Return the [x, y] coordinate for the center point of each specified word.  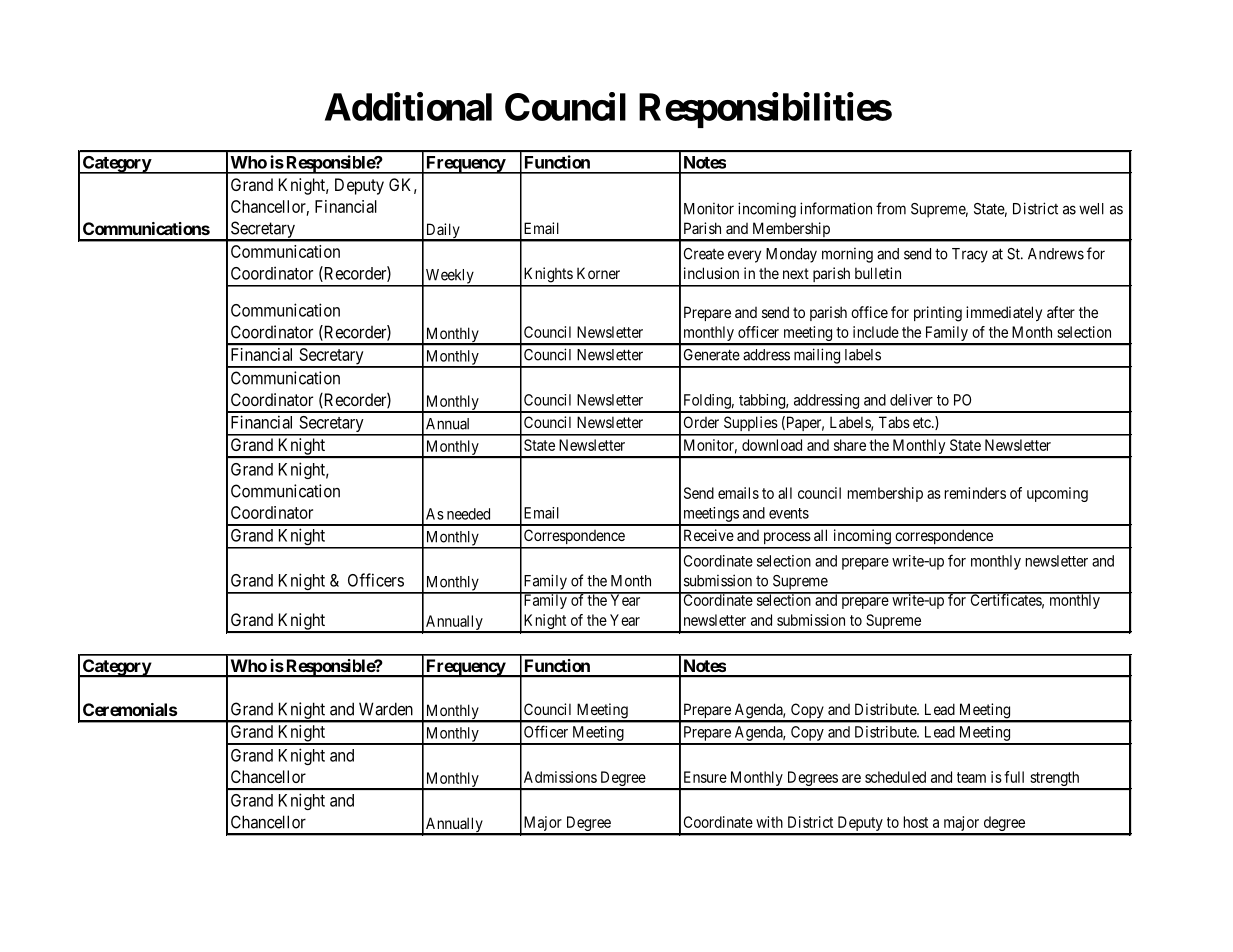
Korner [598, 273]
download [772, 445]
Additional [408, 106]
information [836, 208]
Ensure [705, 777]
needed [468, 514]
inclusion [711, 273]
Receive [709, 535]
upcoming [1057, 494]
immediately [1004, 313]
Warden [386, 709]
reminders [975, 493]
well [1091, 209]
